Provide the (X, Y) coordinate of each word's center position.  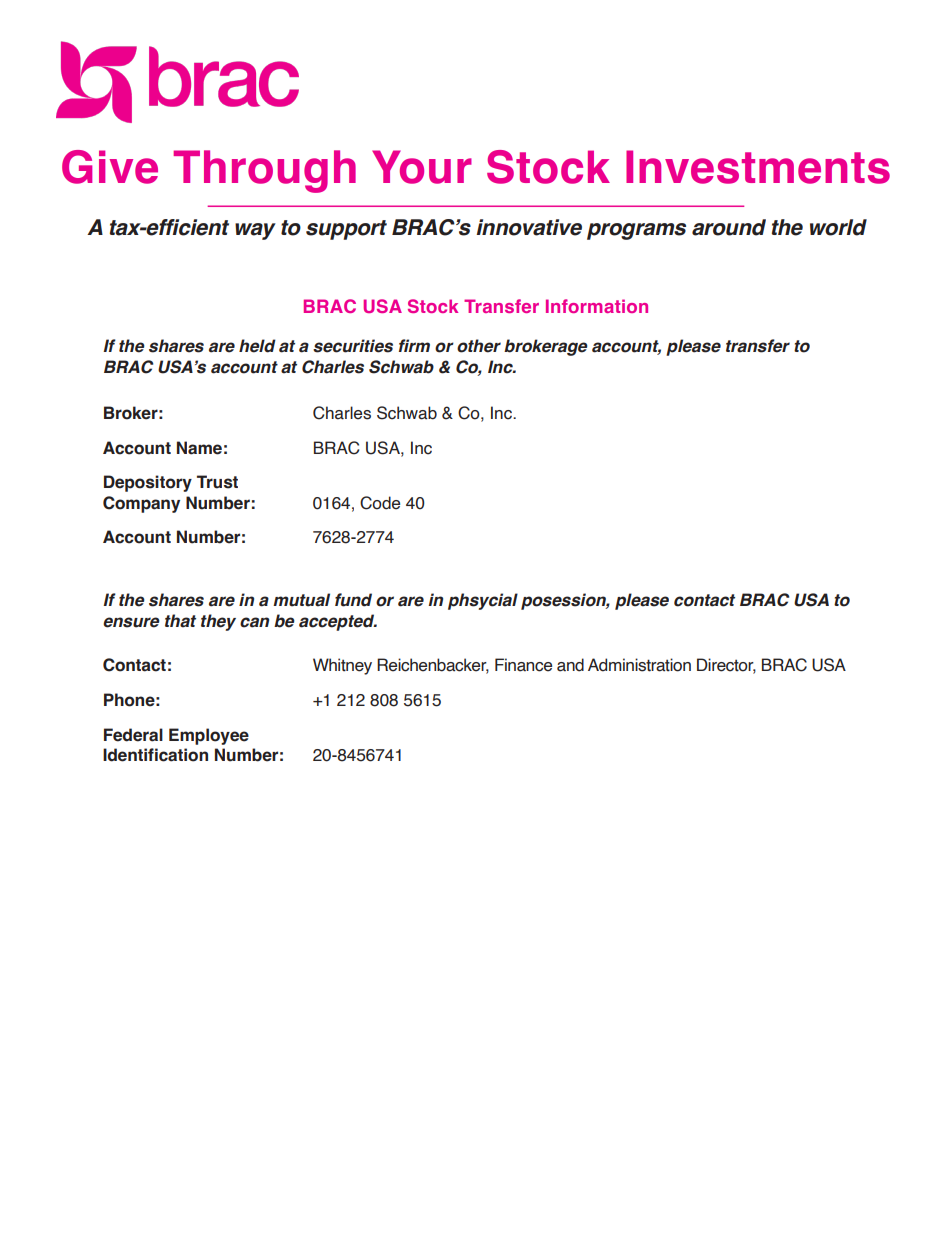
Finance (523, 665)
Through (264, 171)
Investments (758, 167)
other (479, 346)
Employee (209, 736)
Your (422, 167)
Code (380, 503)
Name (199, 448)
